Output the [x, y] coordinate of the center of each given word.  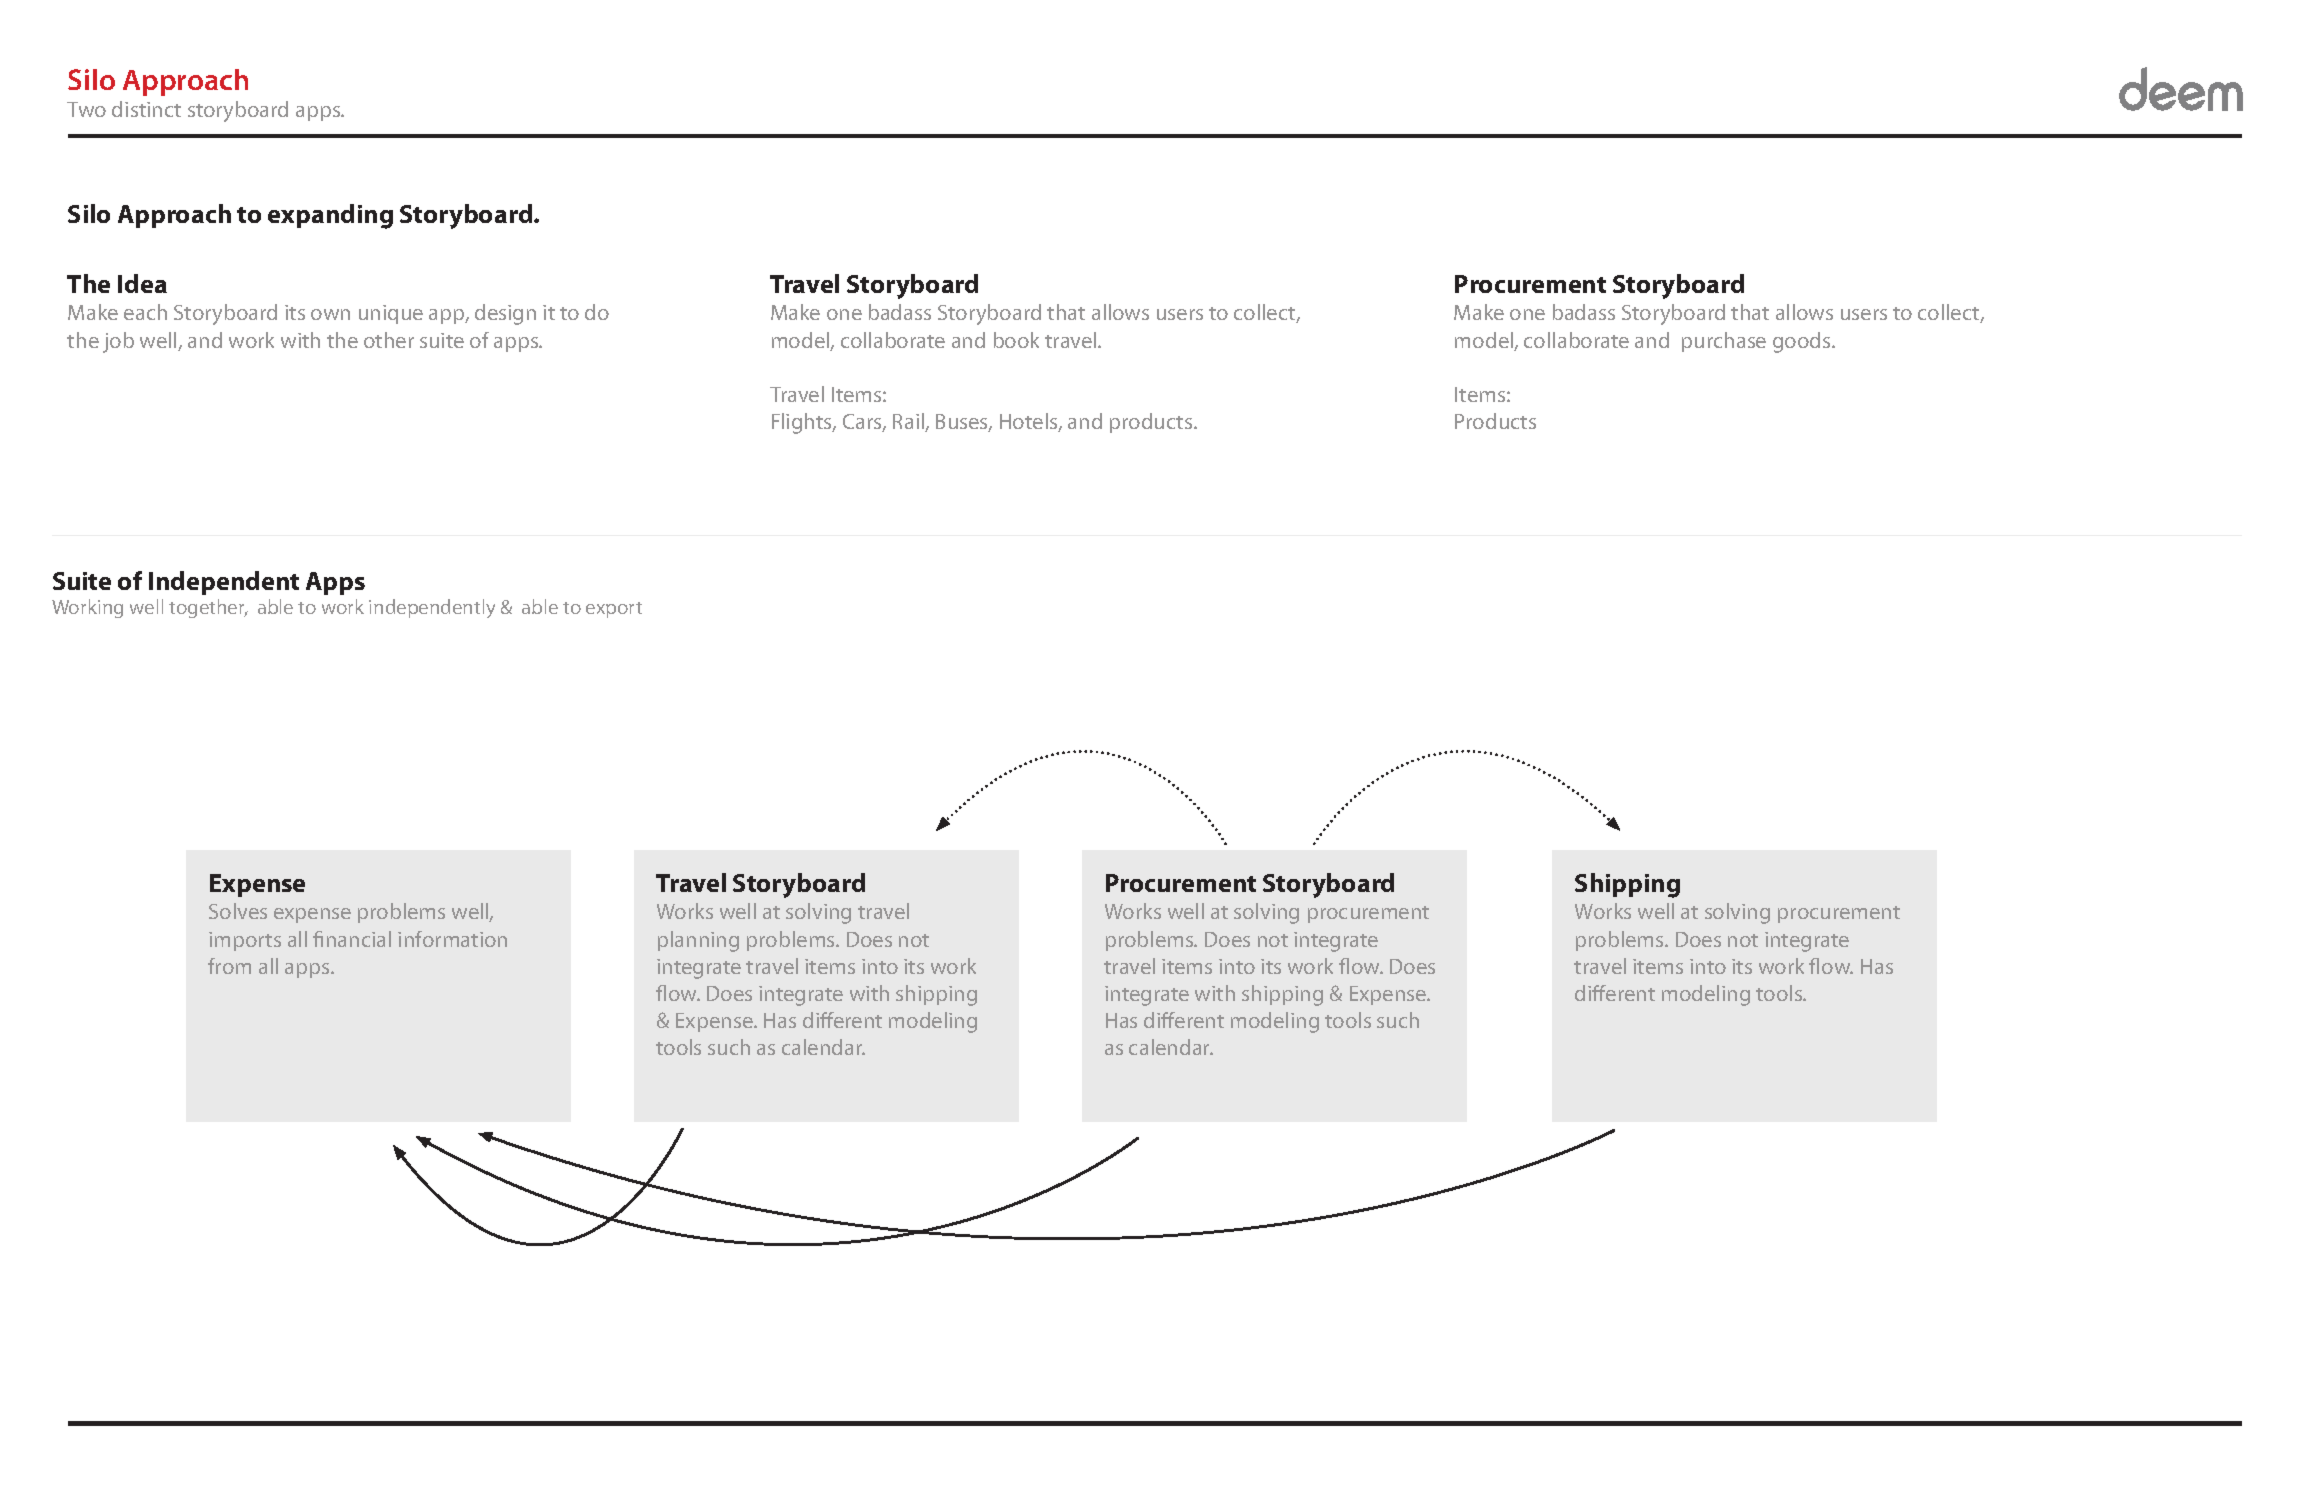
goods [1803, 342]
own [330, 314]
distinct [146, 109]
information [452, 939]
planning [698, 941]
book [1016, 340]
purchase [1724, 342]
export [614, 610]
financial [352, 939]
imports [245, 941]
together [208, 608]
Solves [238, 911]
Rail [909, 422]
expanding [330, 216]
